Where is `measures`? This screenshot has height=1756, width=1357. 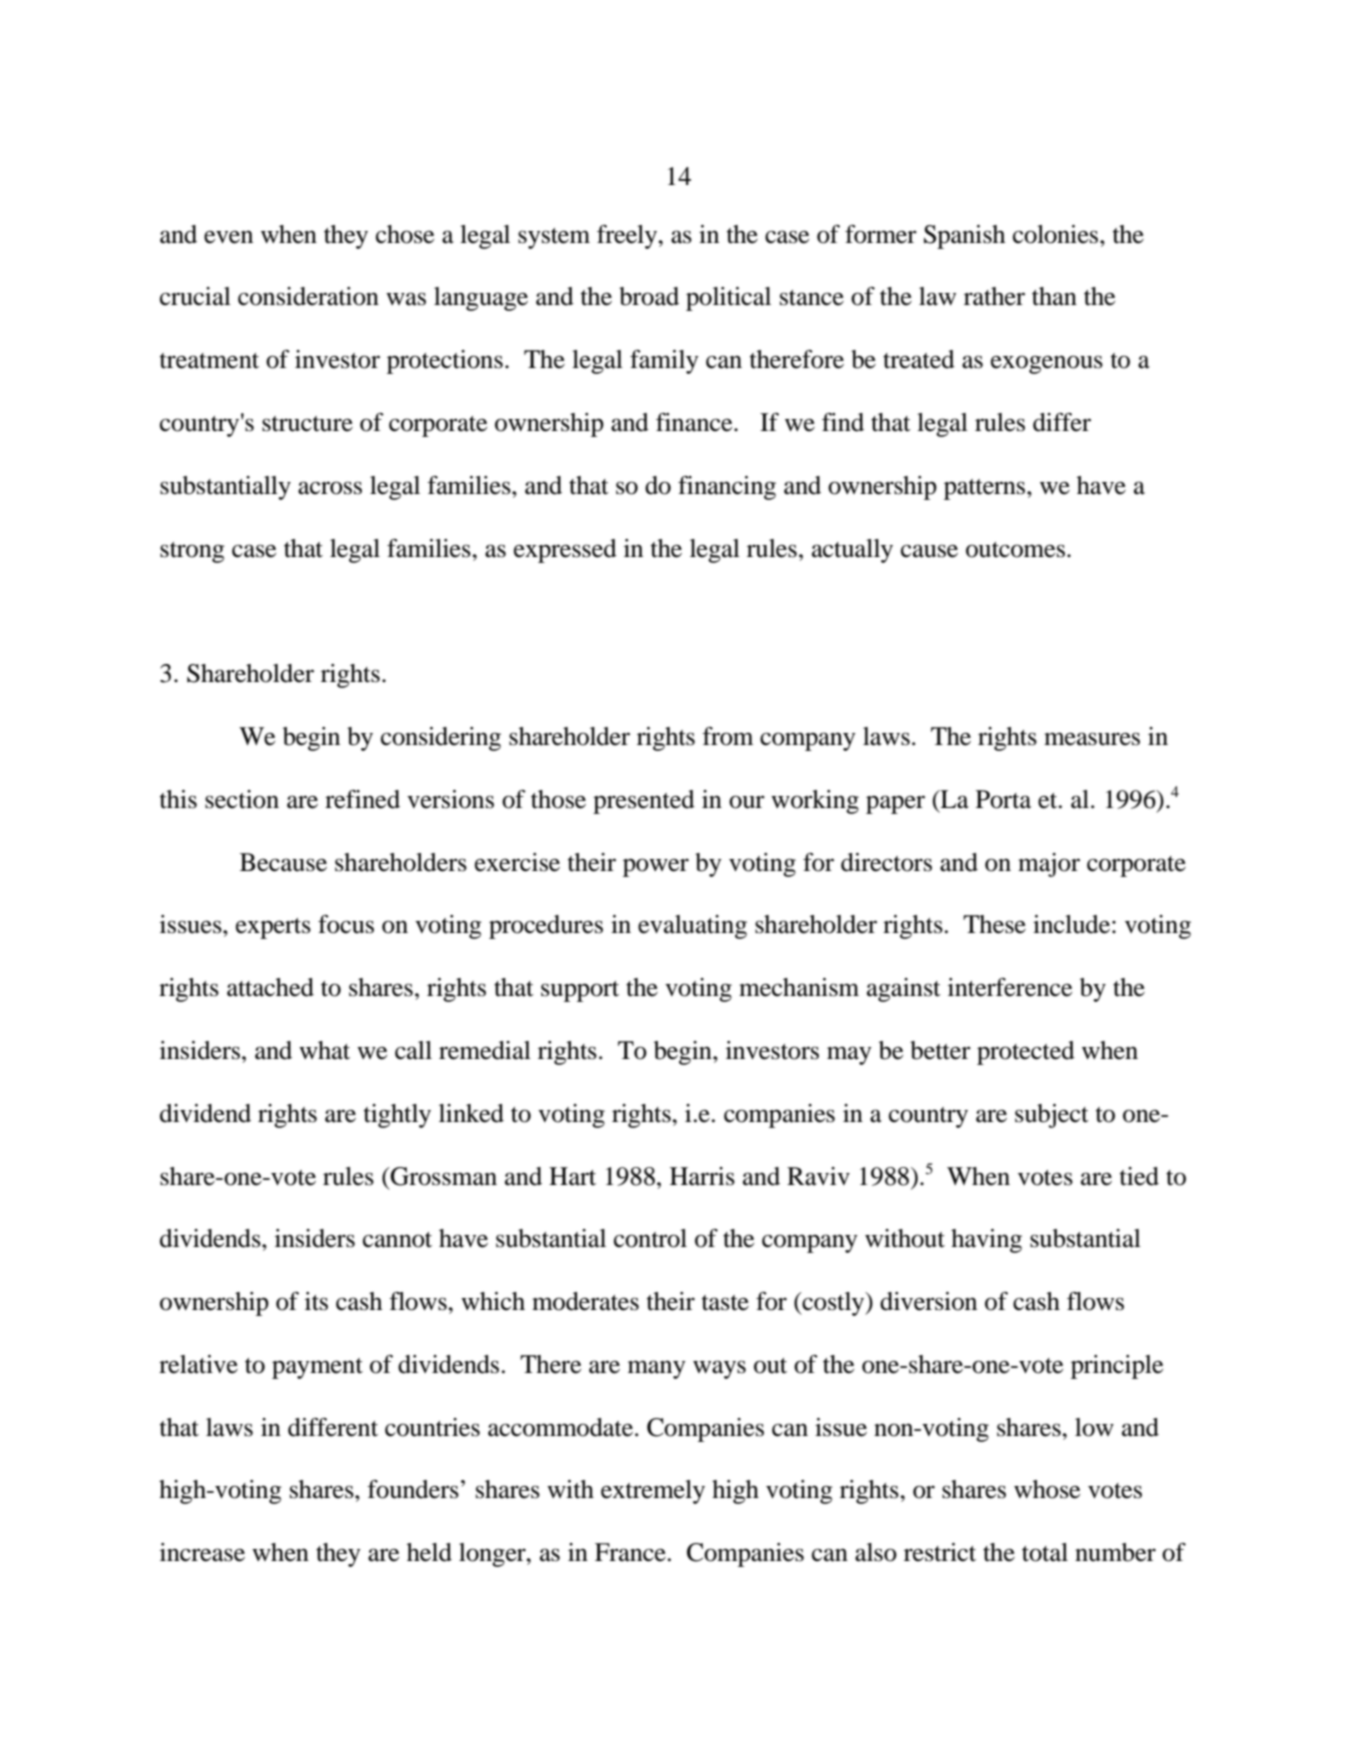 measures is located at coordinates (1092, 739).
